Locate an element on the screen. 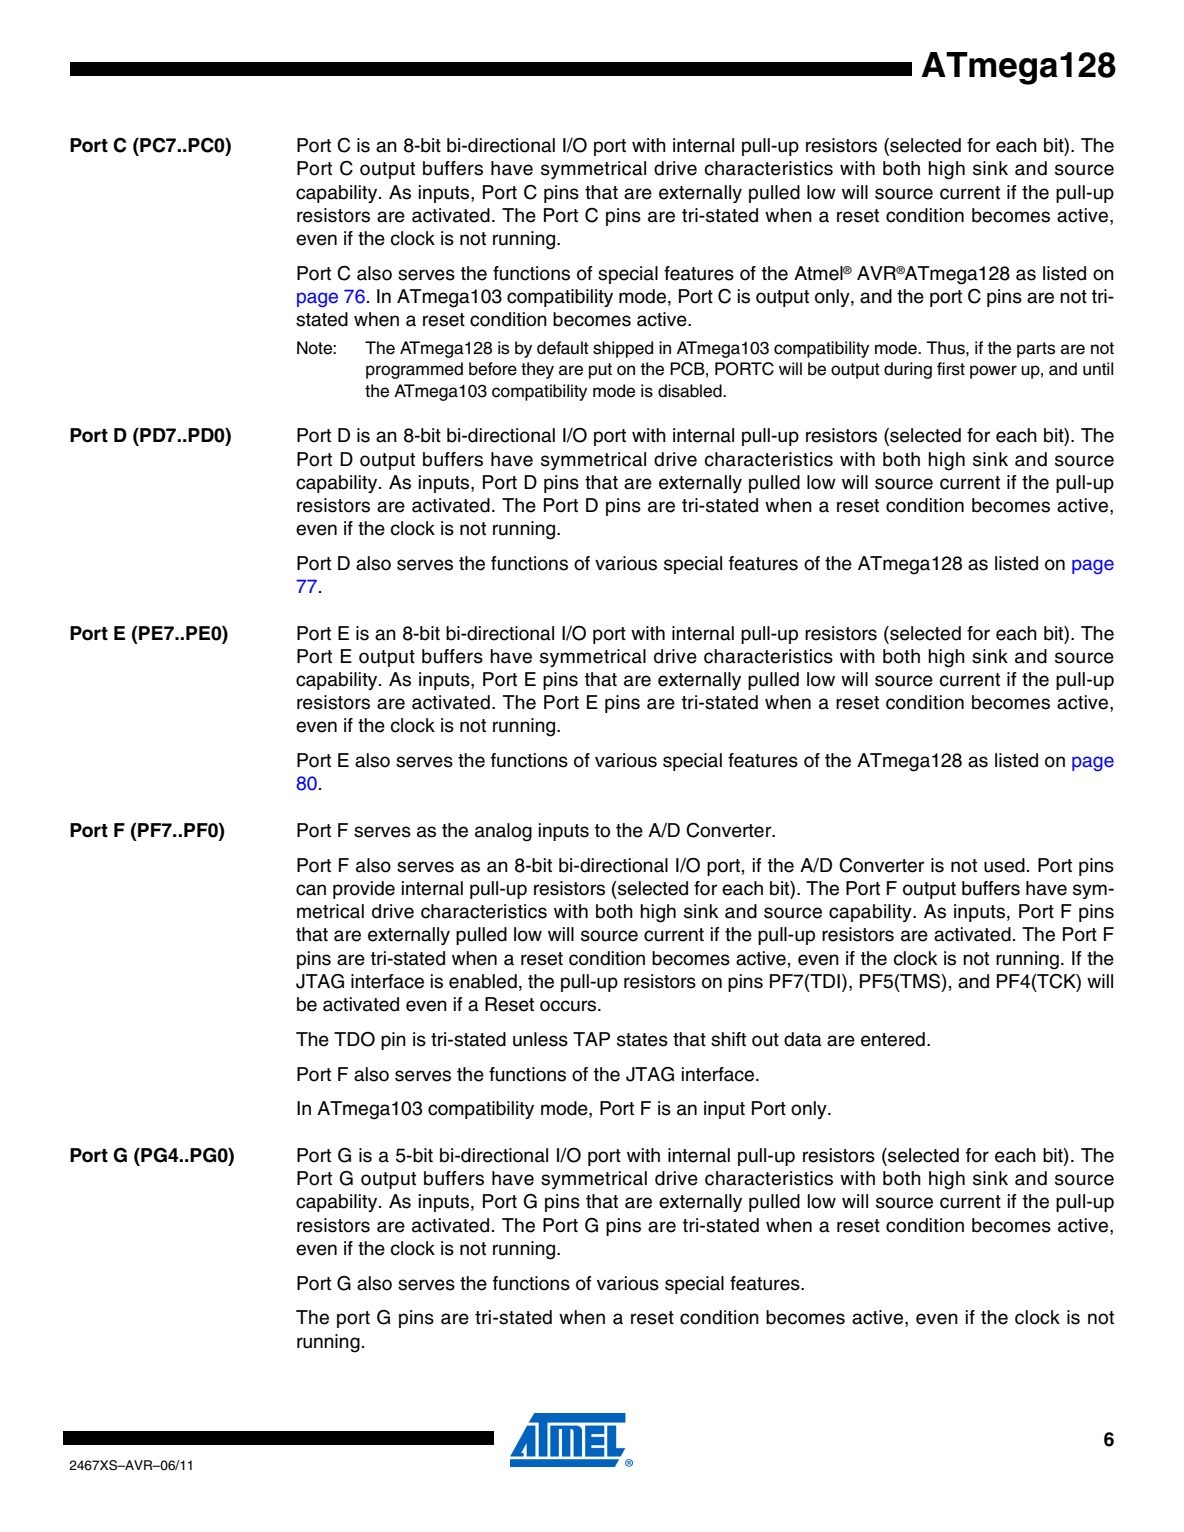 Image resolution: width=1184 pixels, height=1532 pixels. occurs is located at coordinates (569, 1006).
